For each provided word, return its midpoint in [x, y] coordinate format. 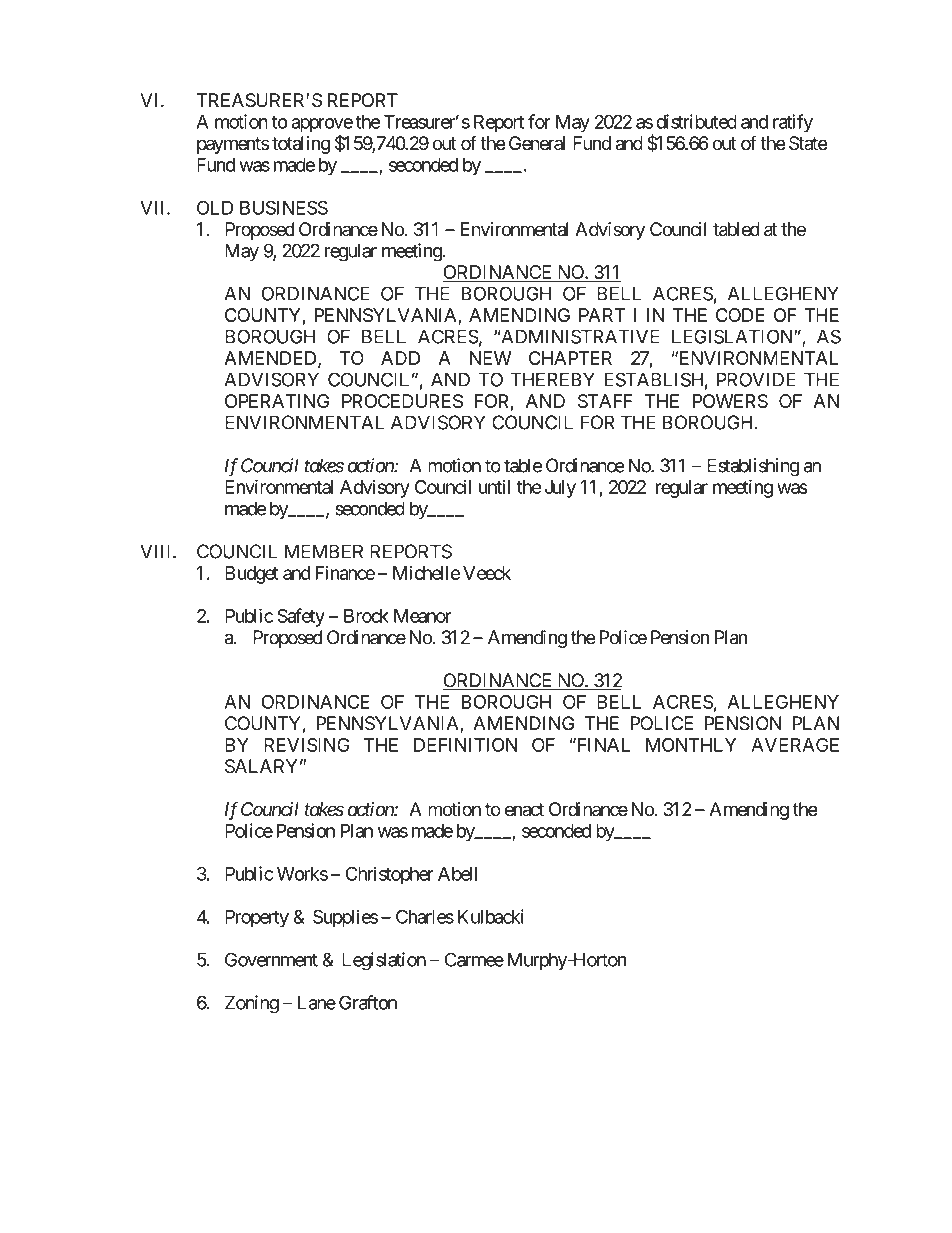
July [560, 489]
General [537, 143]
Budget [252, 575]
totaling [301, 145]
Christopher [390, 875]
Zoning [252, 1004]
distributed [696, 121]
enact [524, 809]
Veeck [487, 573]
